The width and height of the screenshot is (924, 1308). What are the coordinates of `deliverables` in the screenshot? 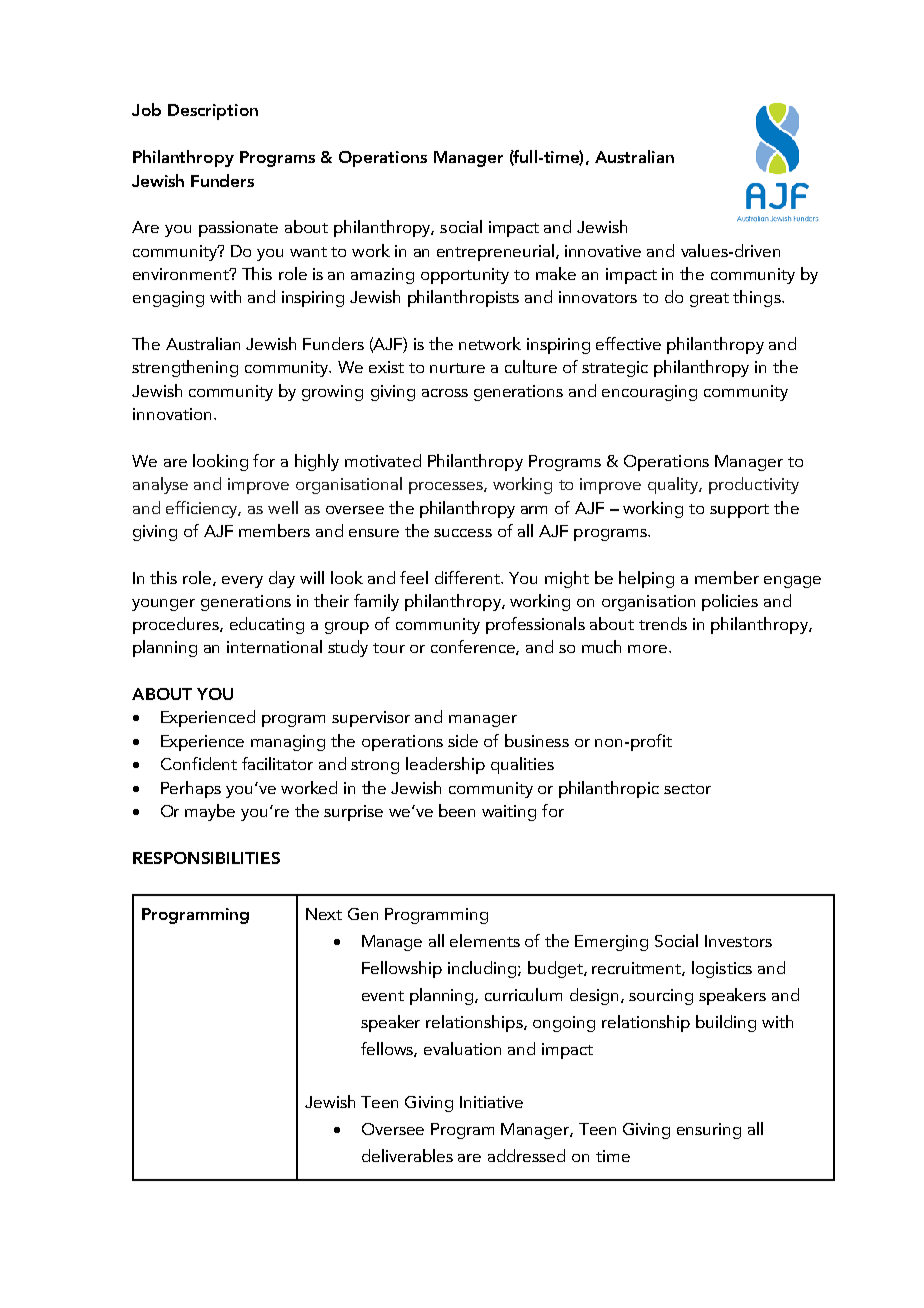 It's located at (407, 1155).
